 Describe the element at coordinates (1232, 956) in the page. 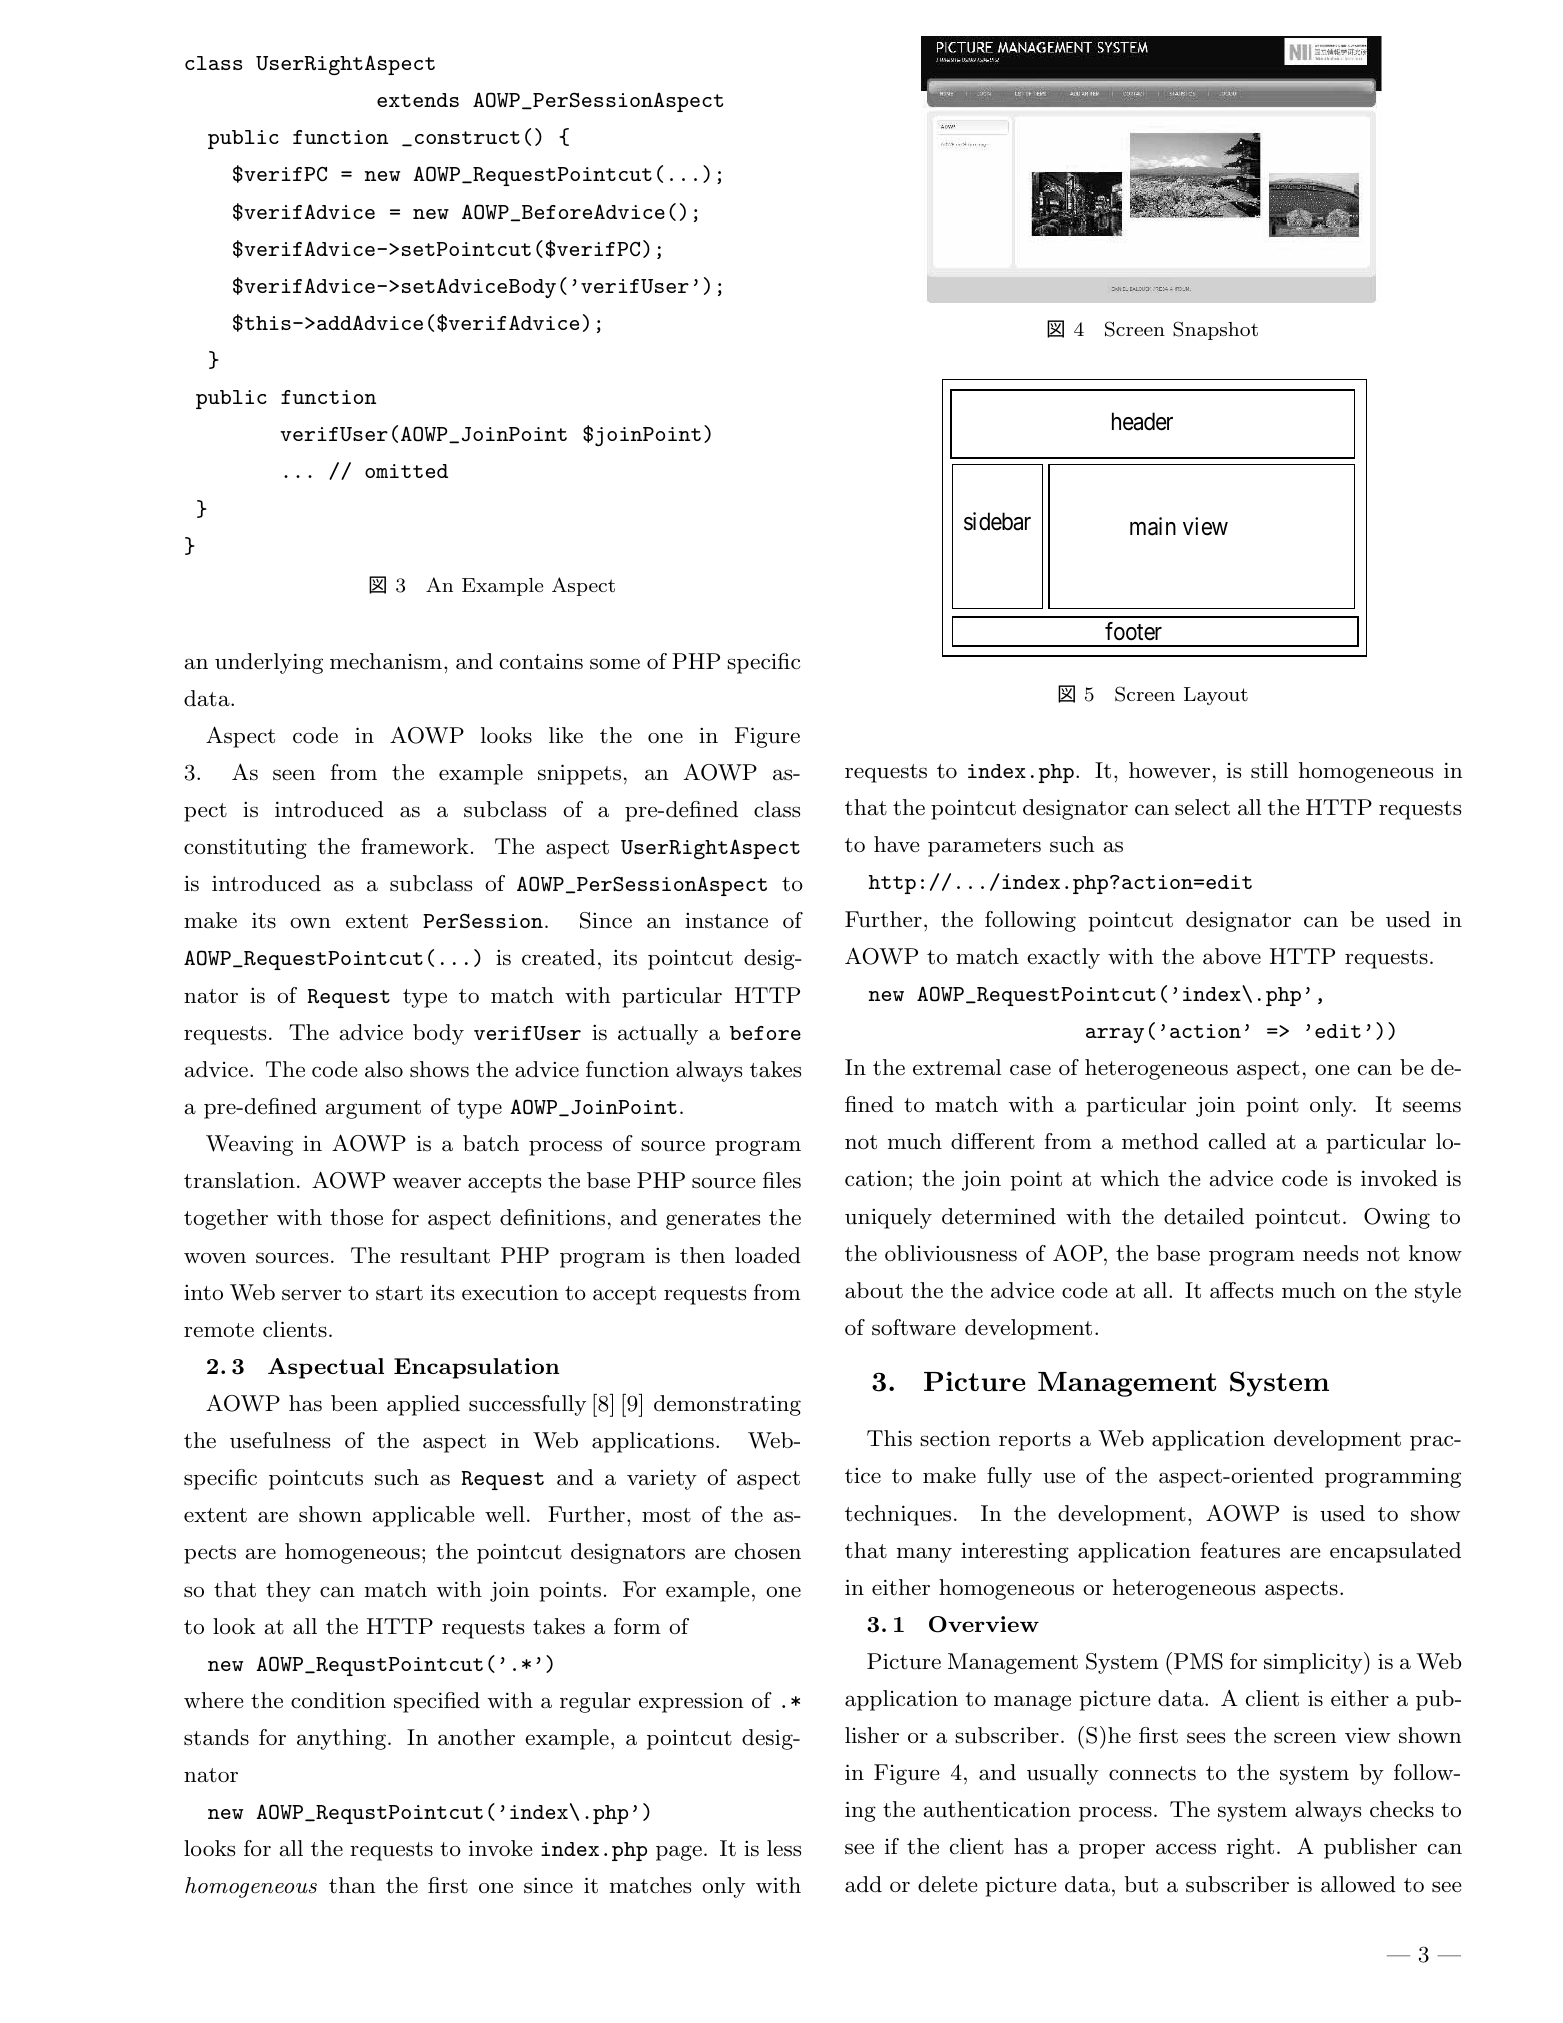

I see `above` at that location.
